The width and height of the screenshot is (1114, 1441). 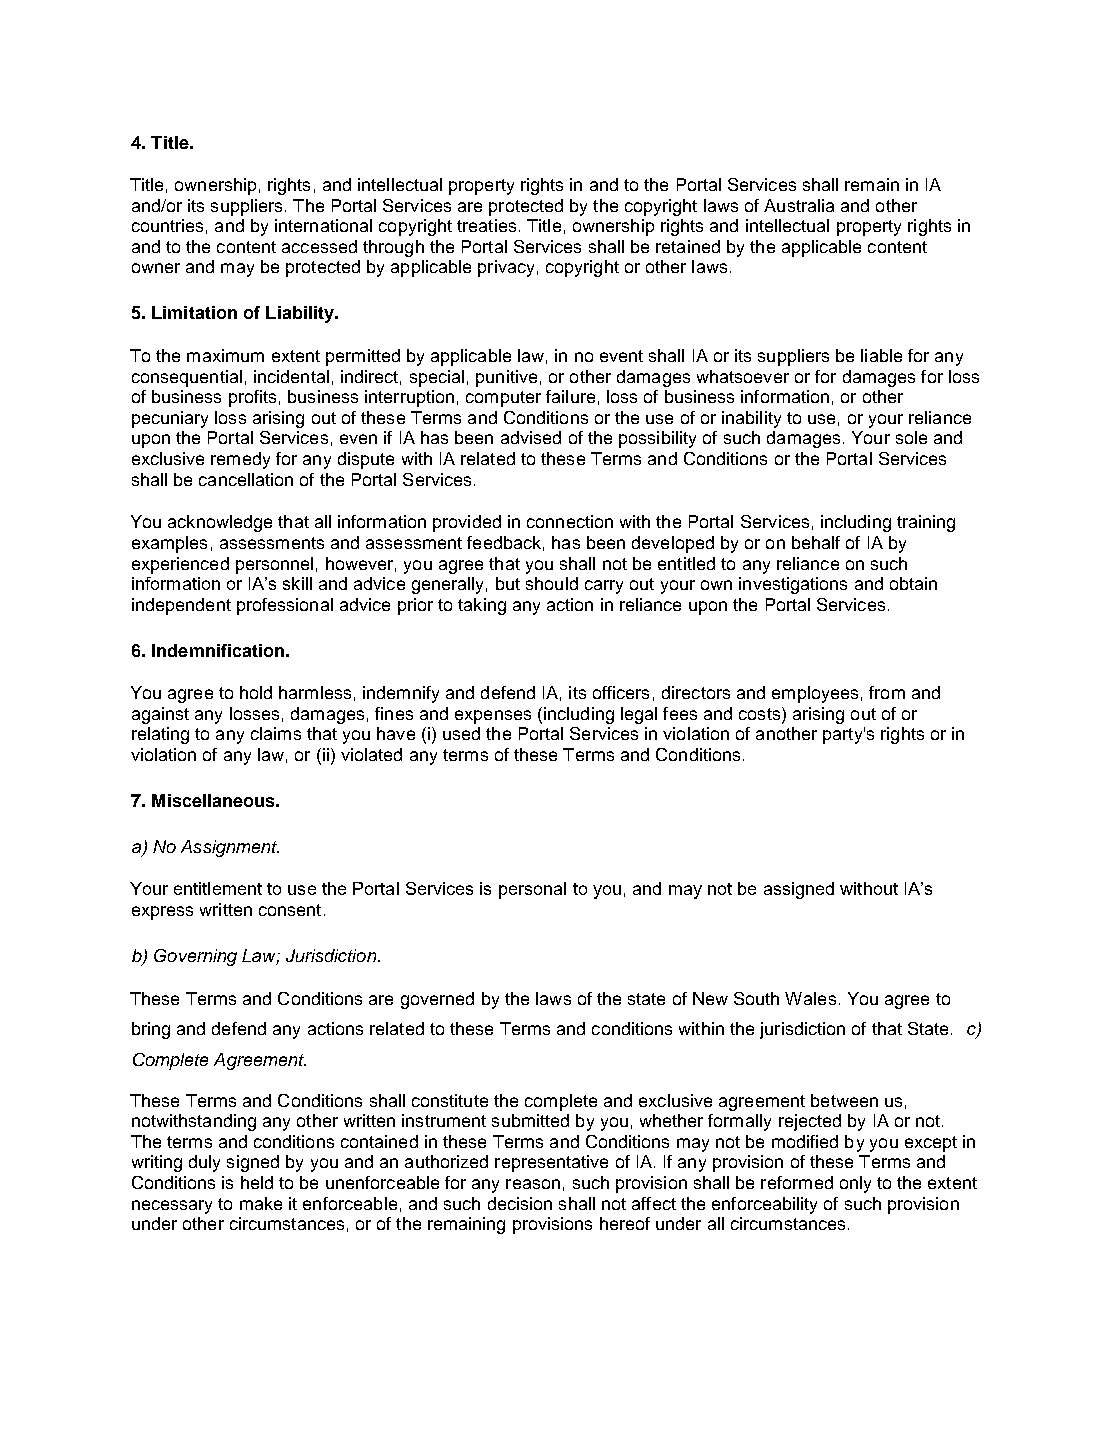 I want to click on Wales, so click(x=810, y=998).
